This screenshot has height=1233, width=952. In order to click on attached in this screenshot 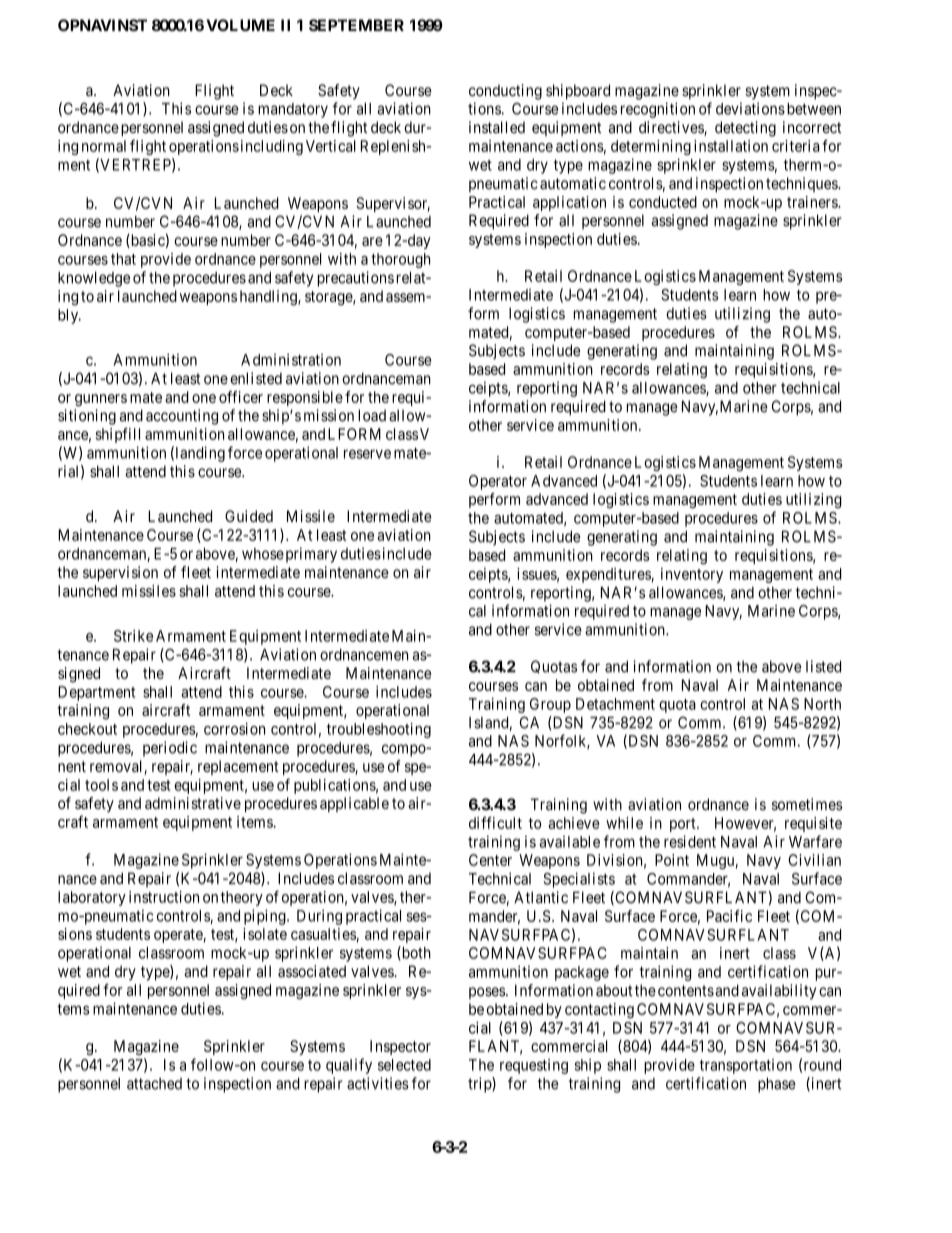, I will do `click(154, 1084)`.
